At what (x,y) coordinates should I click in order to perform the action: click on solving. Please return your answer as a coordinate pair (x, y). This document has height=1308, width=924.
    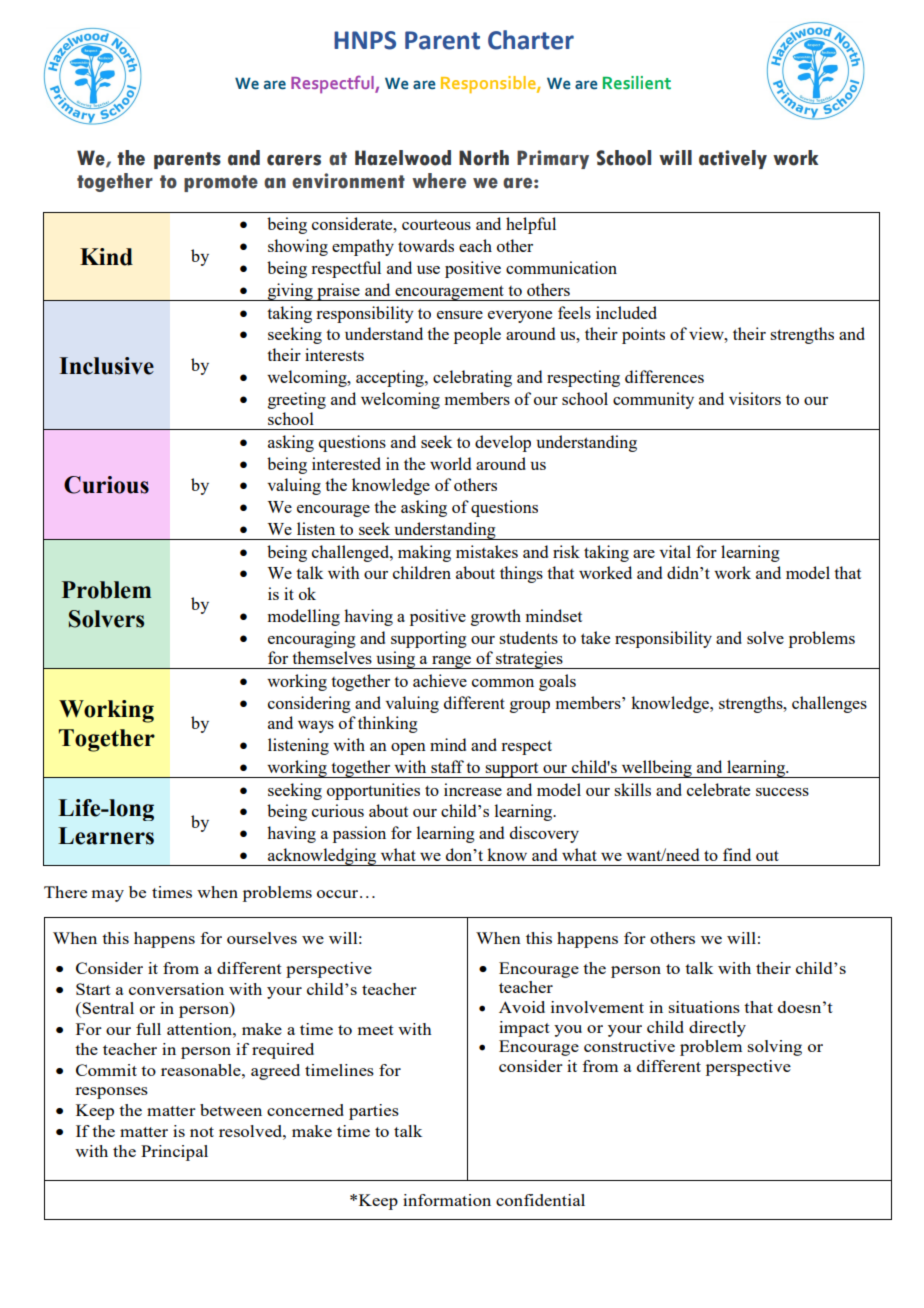
    Looking at the image, I should click on (775, 1048).
